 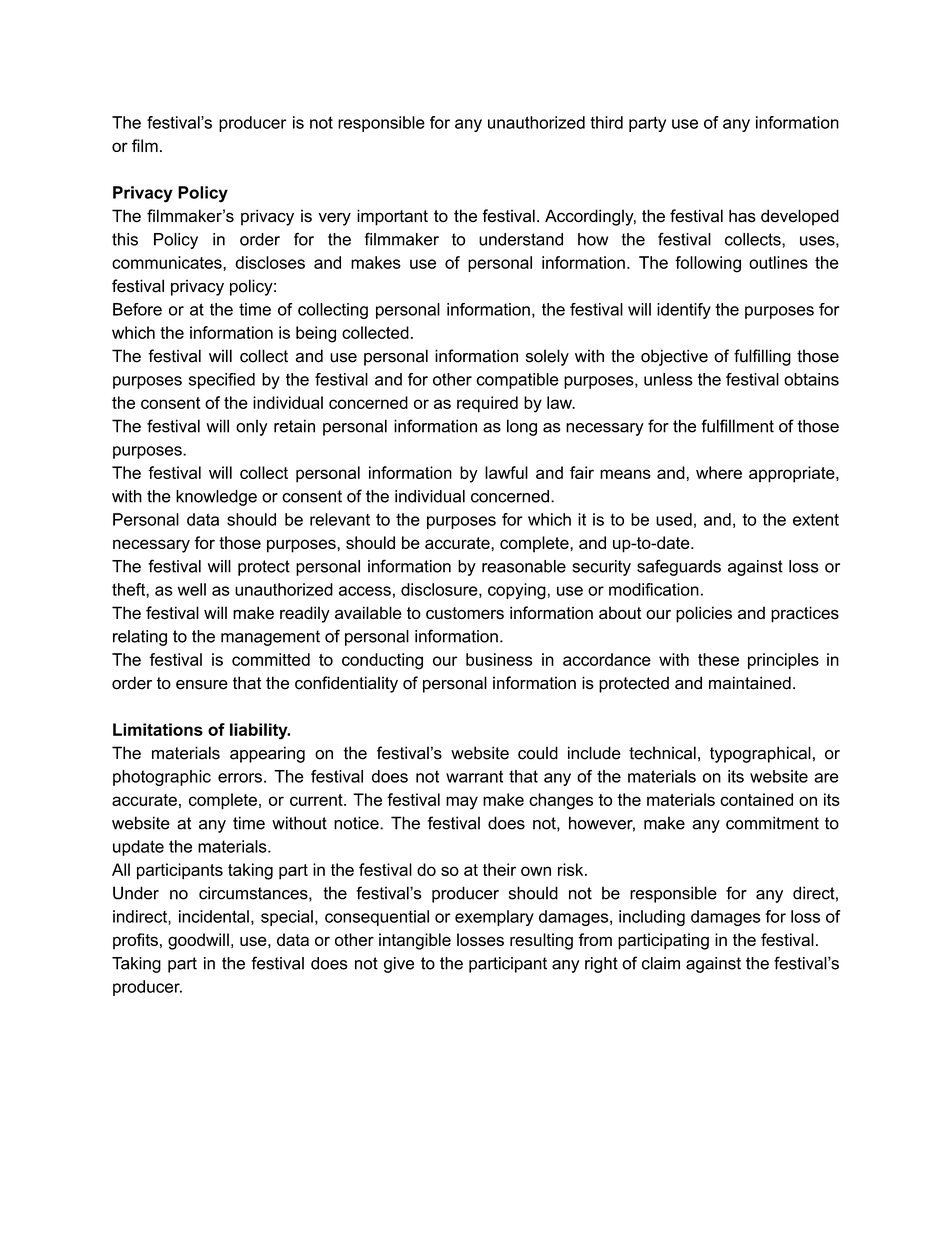 What do you see at coordinates (737, 426) in the screenshot?
I see `fulfillment` at bounding box center [737, 426].
